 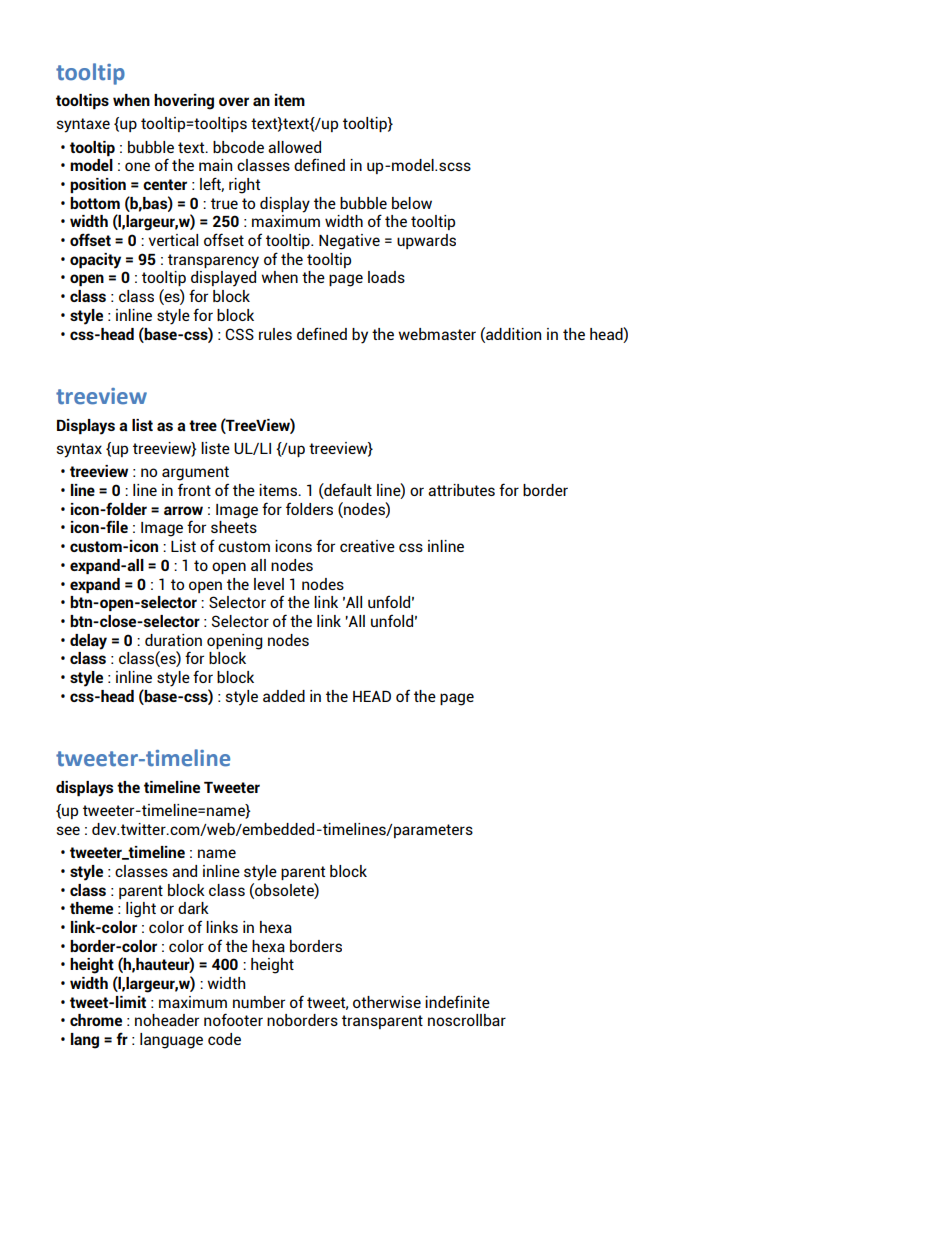 I want to click on chrome, so click(x=96, y=1020).
